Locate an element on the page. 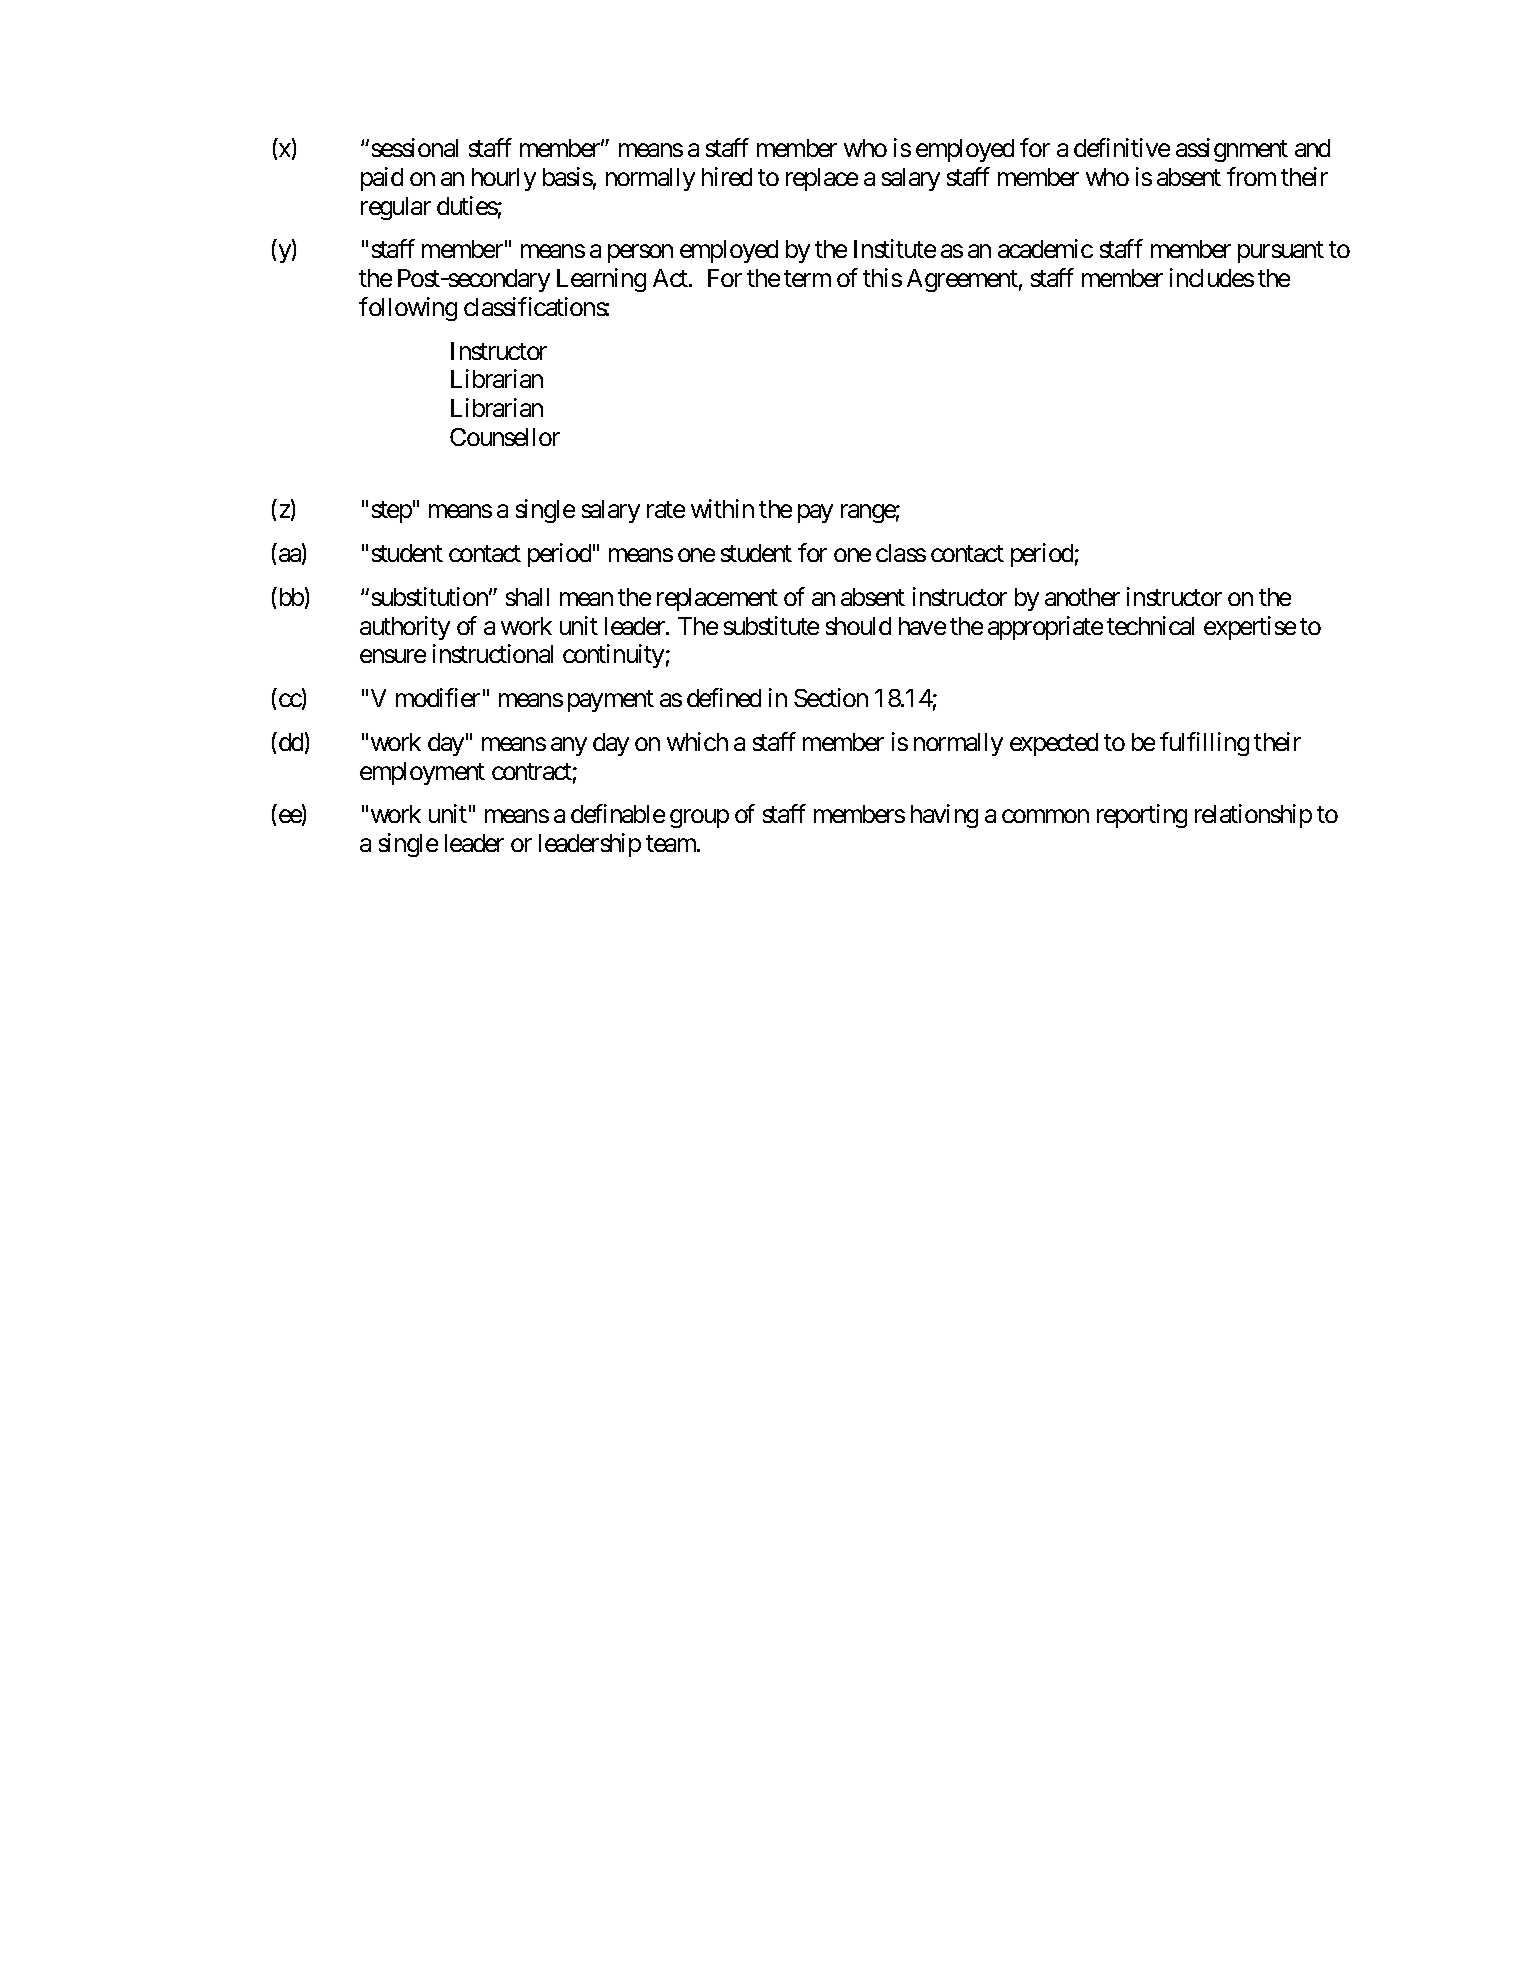 Image resolution: width=1530 pixels, height=1980 pixels. hired is located at coordinates (727, 176).
